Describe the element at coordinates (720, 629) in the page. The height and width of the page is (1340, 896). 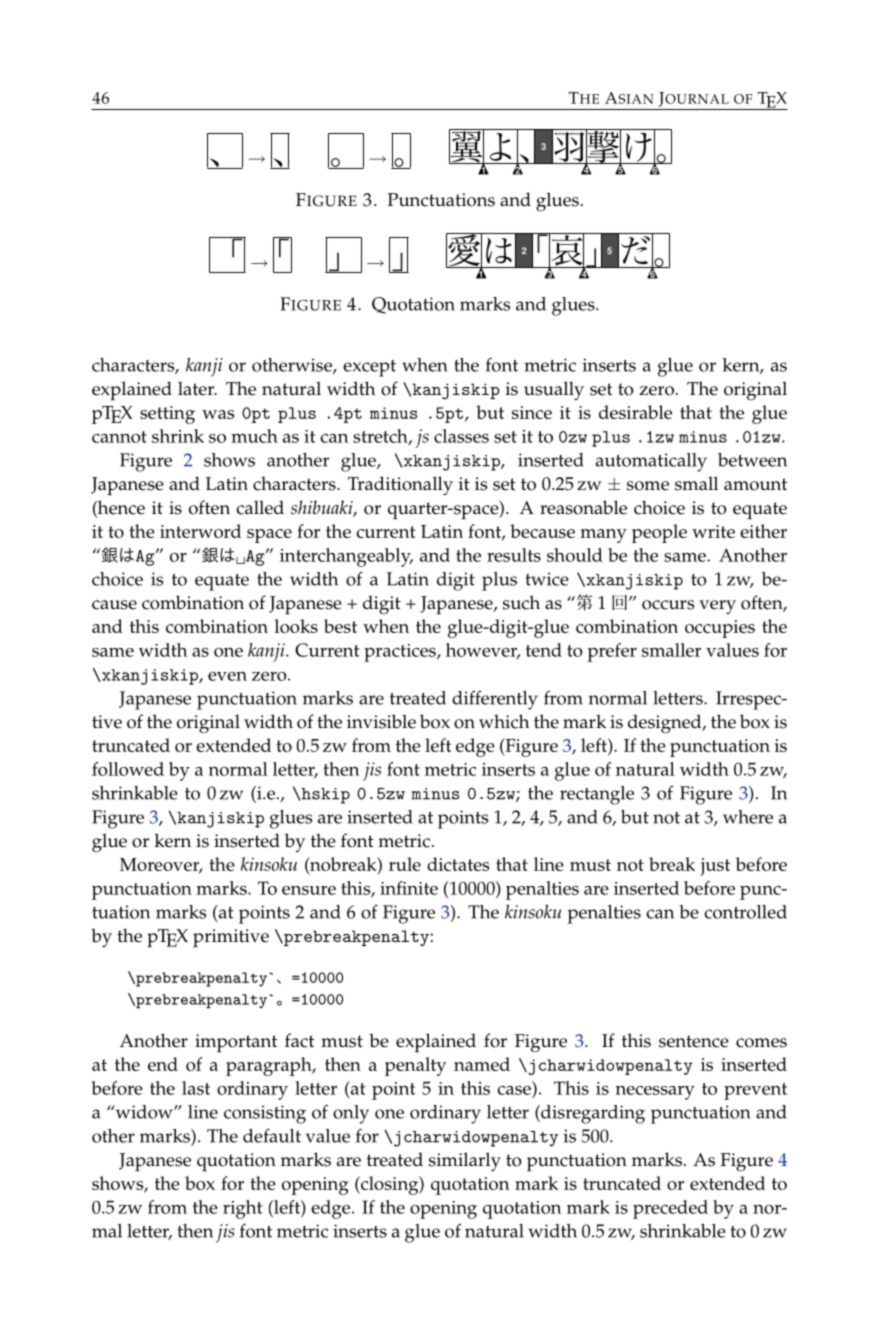
I see `occupies` at that location.
